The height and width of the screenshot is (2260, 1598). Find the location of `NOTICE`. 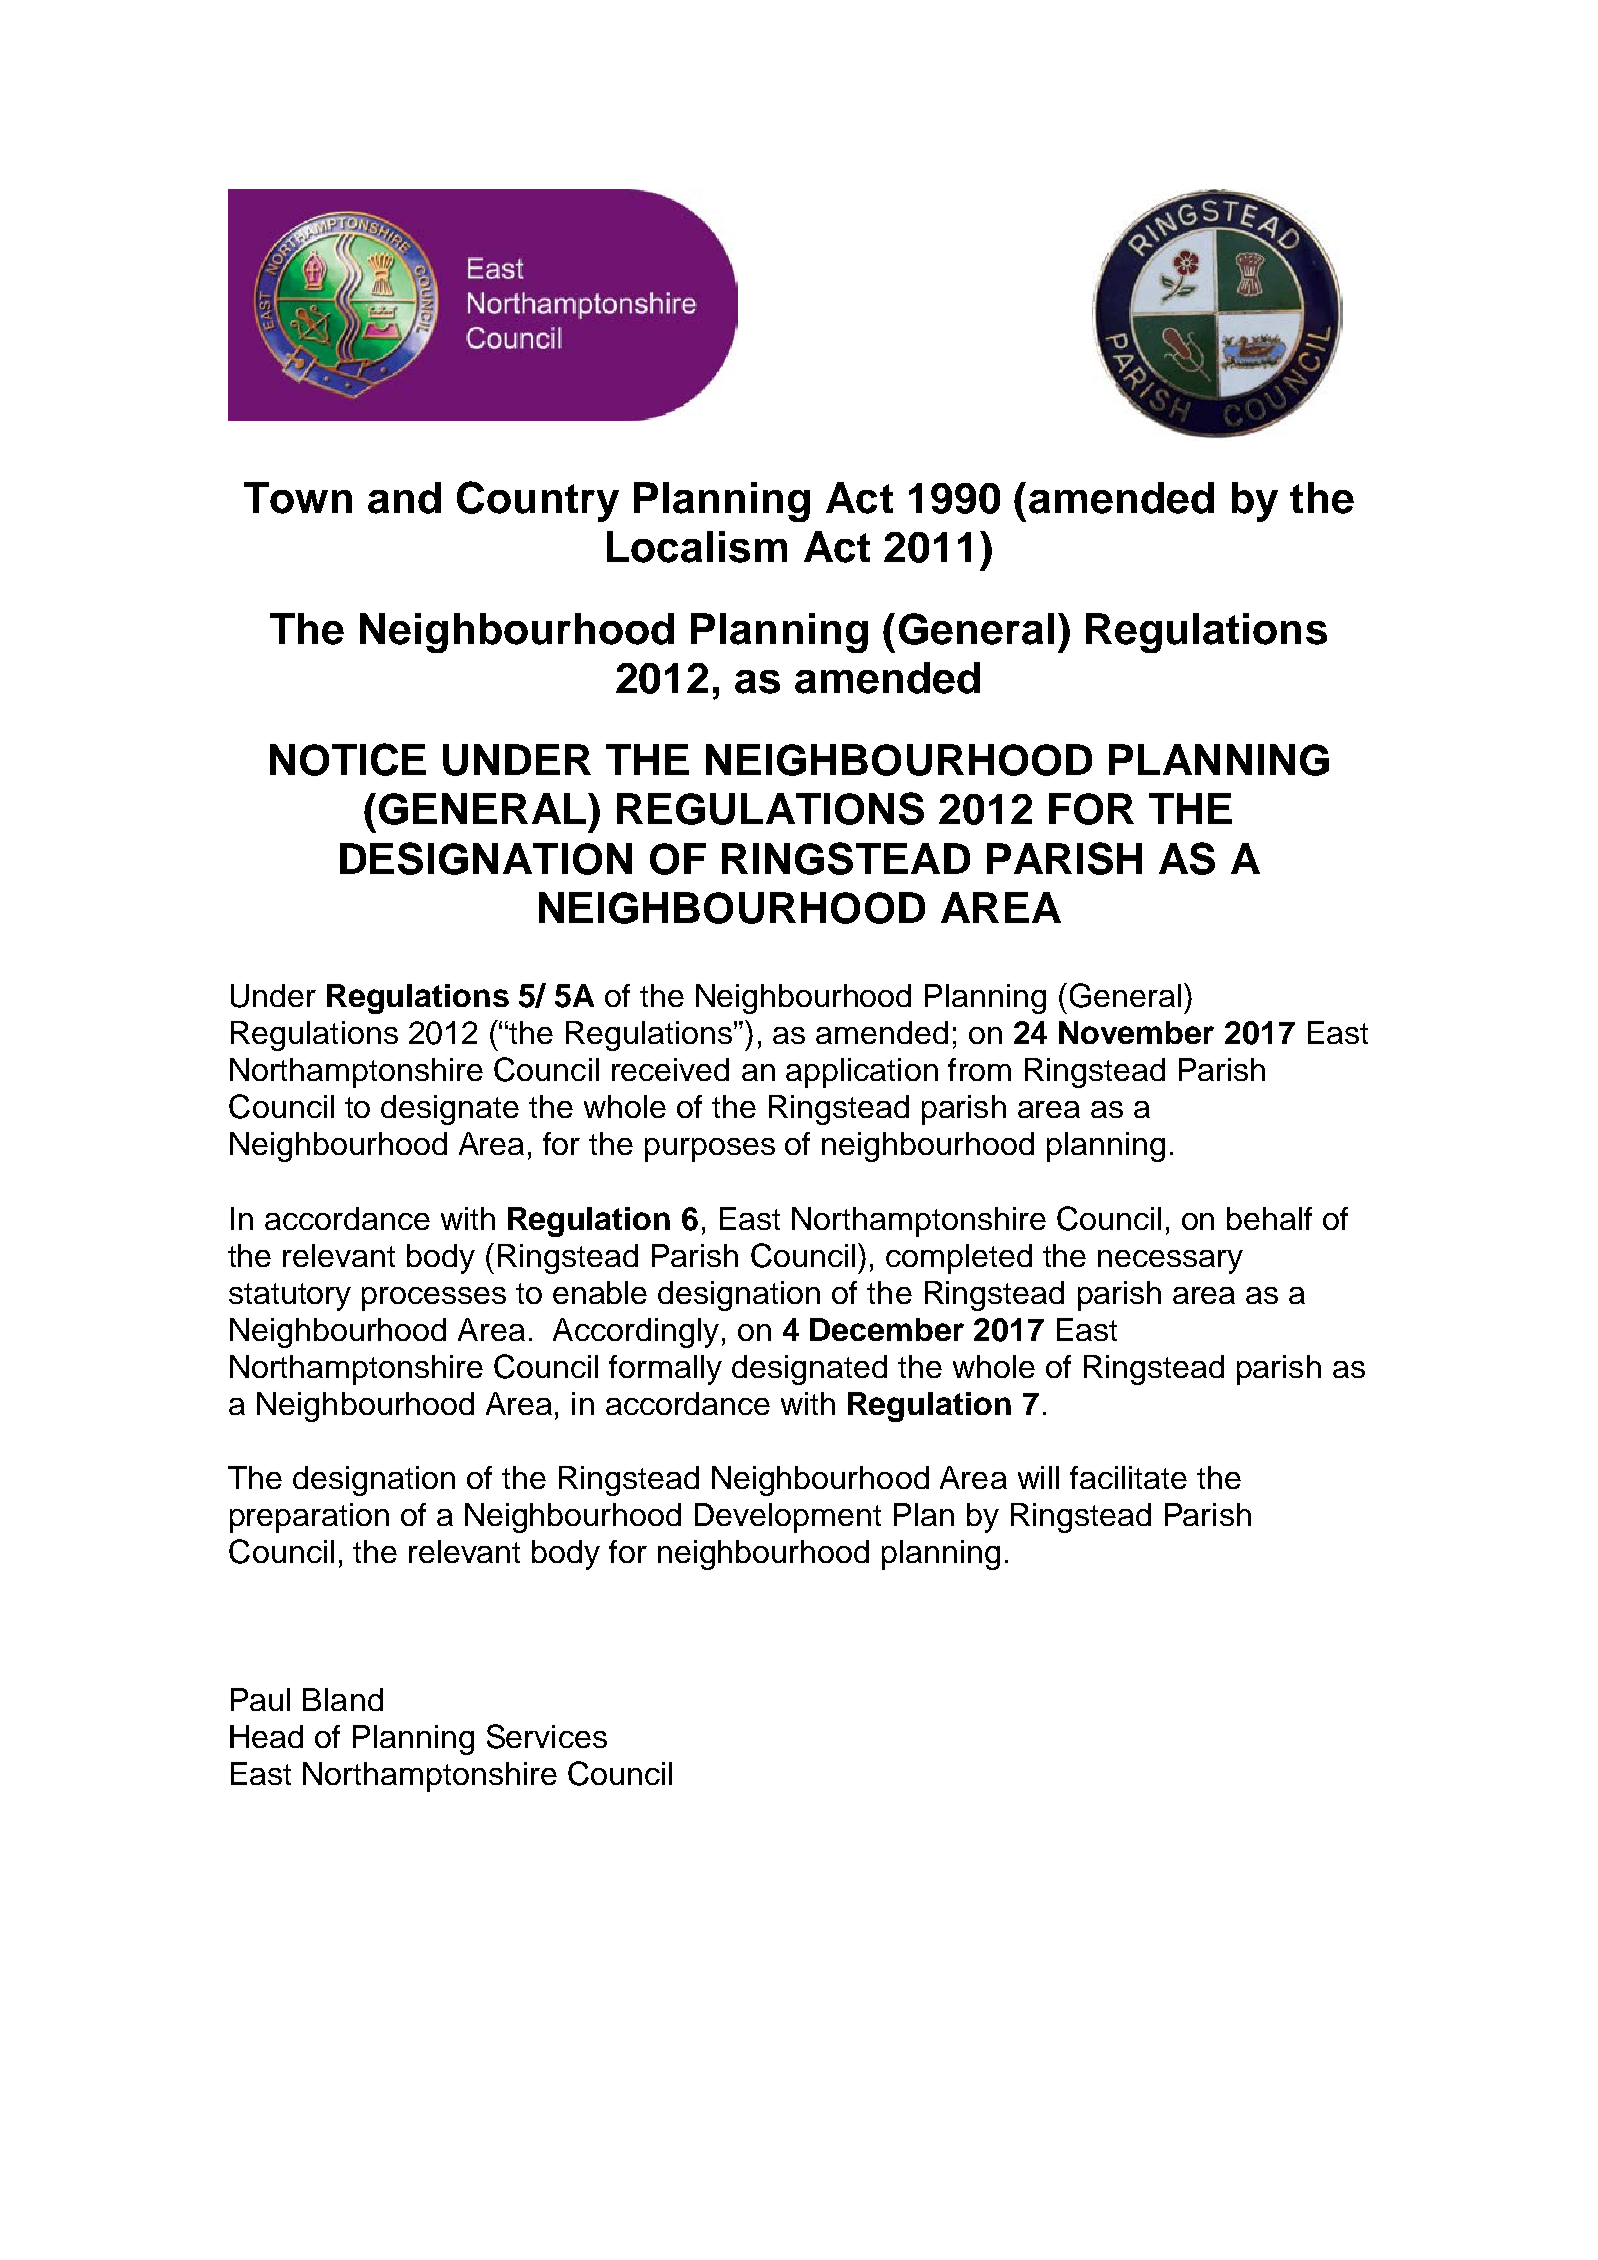

NOTICE is located at coordinates (348, 759).
